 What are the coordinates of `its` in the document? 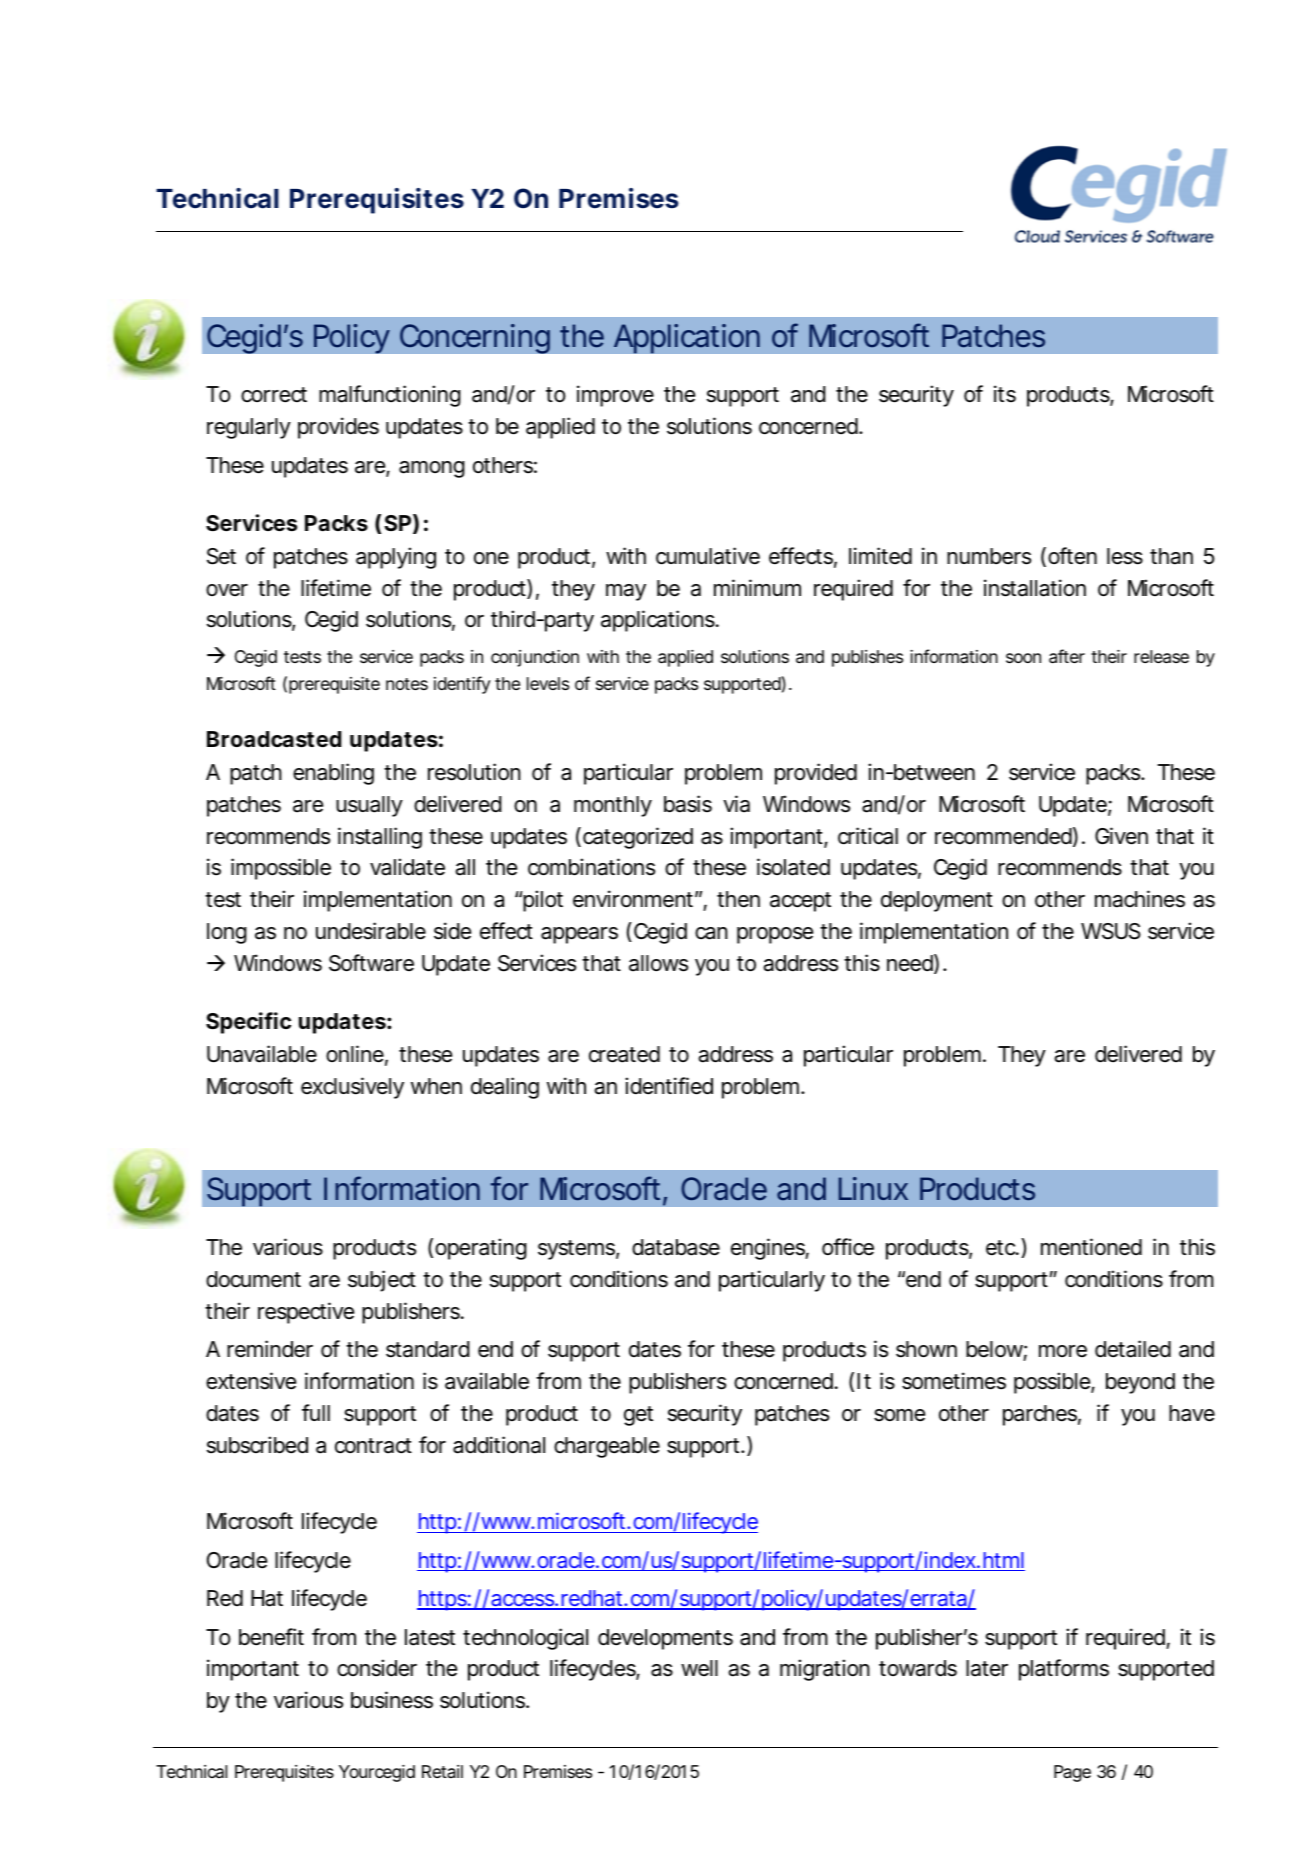 It's located at (1005, 394).
